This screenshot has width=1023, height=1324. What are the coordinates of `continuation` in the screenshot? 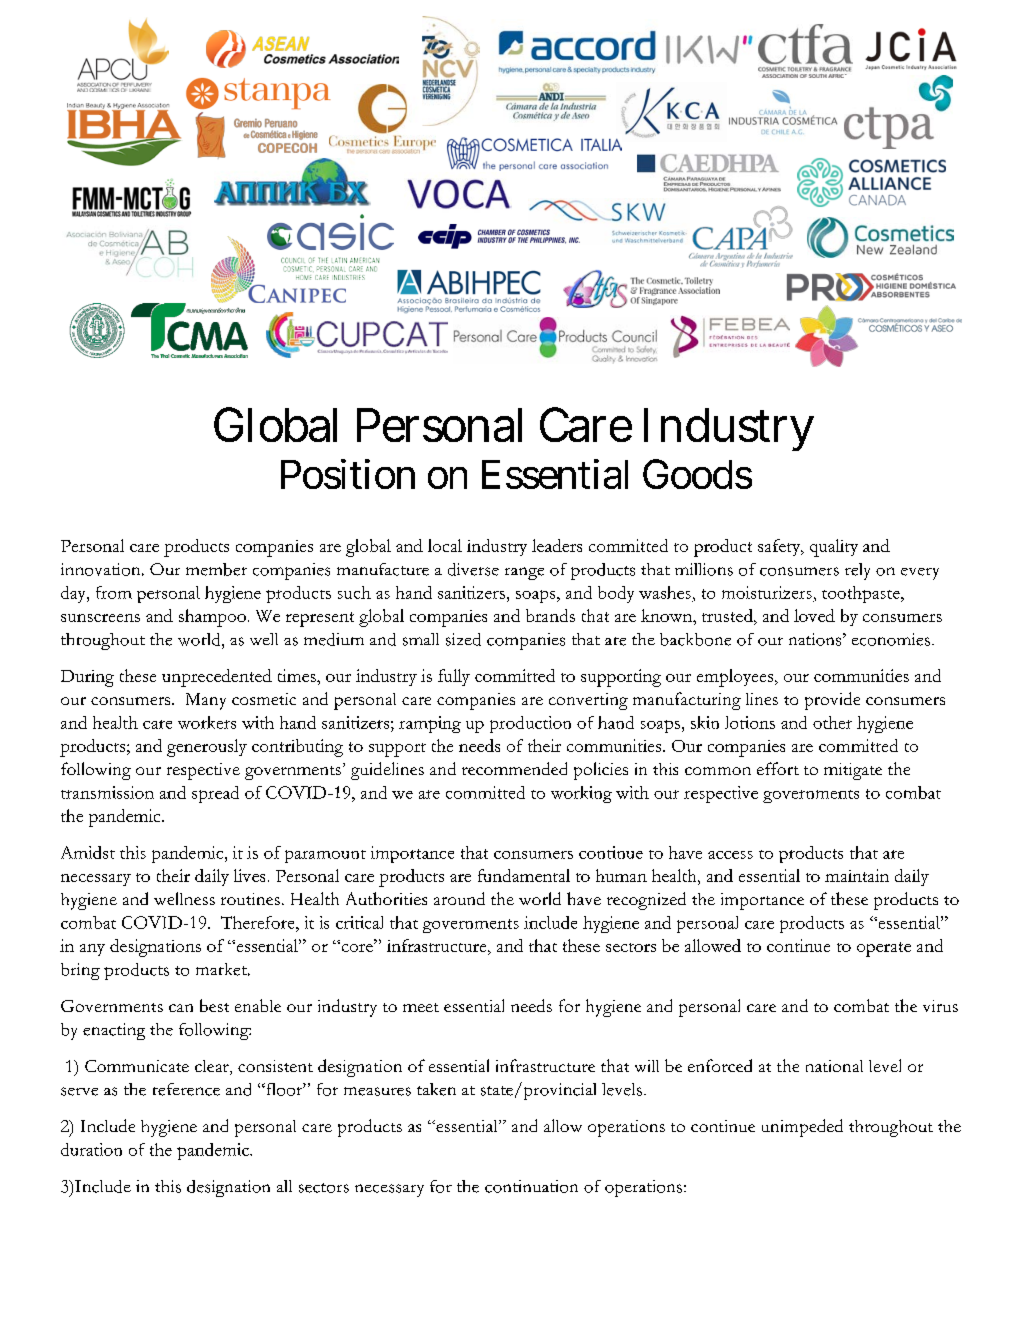 It's located at (531, 1186).
